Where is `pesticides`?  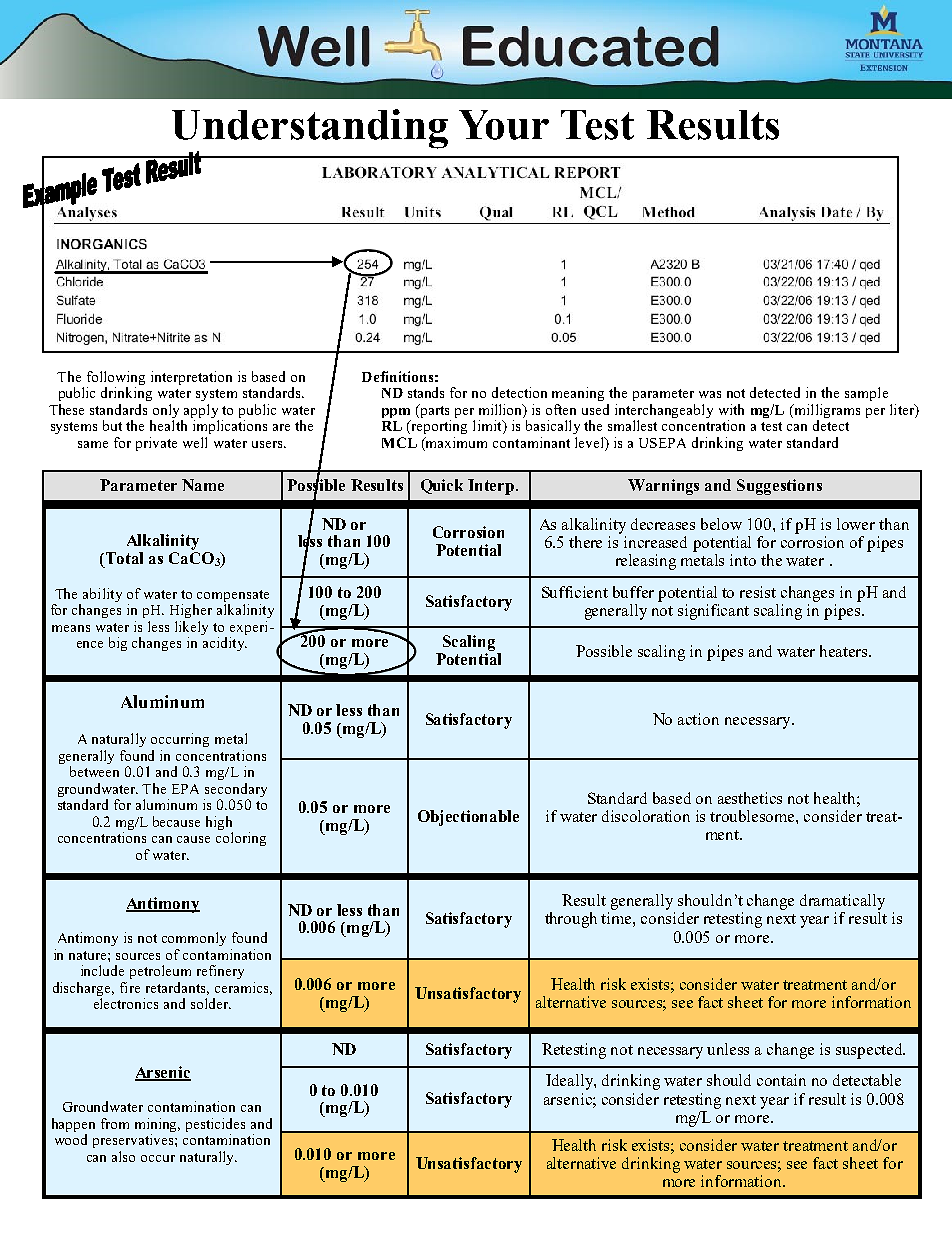
pesticides is located at coordinates (215, 1126).
